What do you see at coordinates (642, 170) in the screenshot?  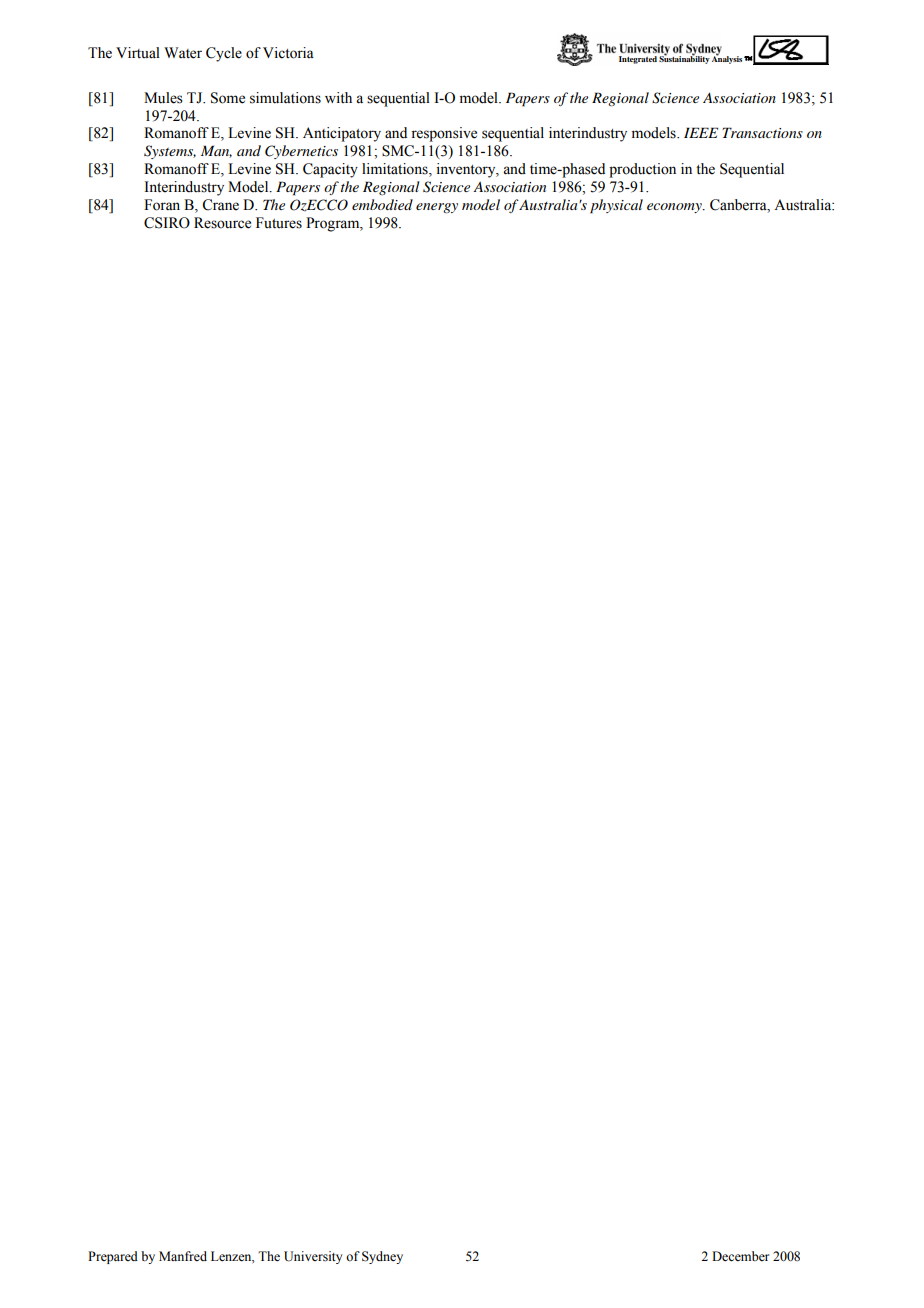 I see `production` at bounding box center [642, 170].
